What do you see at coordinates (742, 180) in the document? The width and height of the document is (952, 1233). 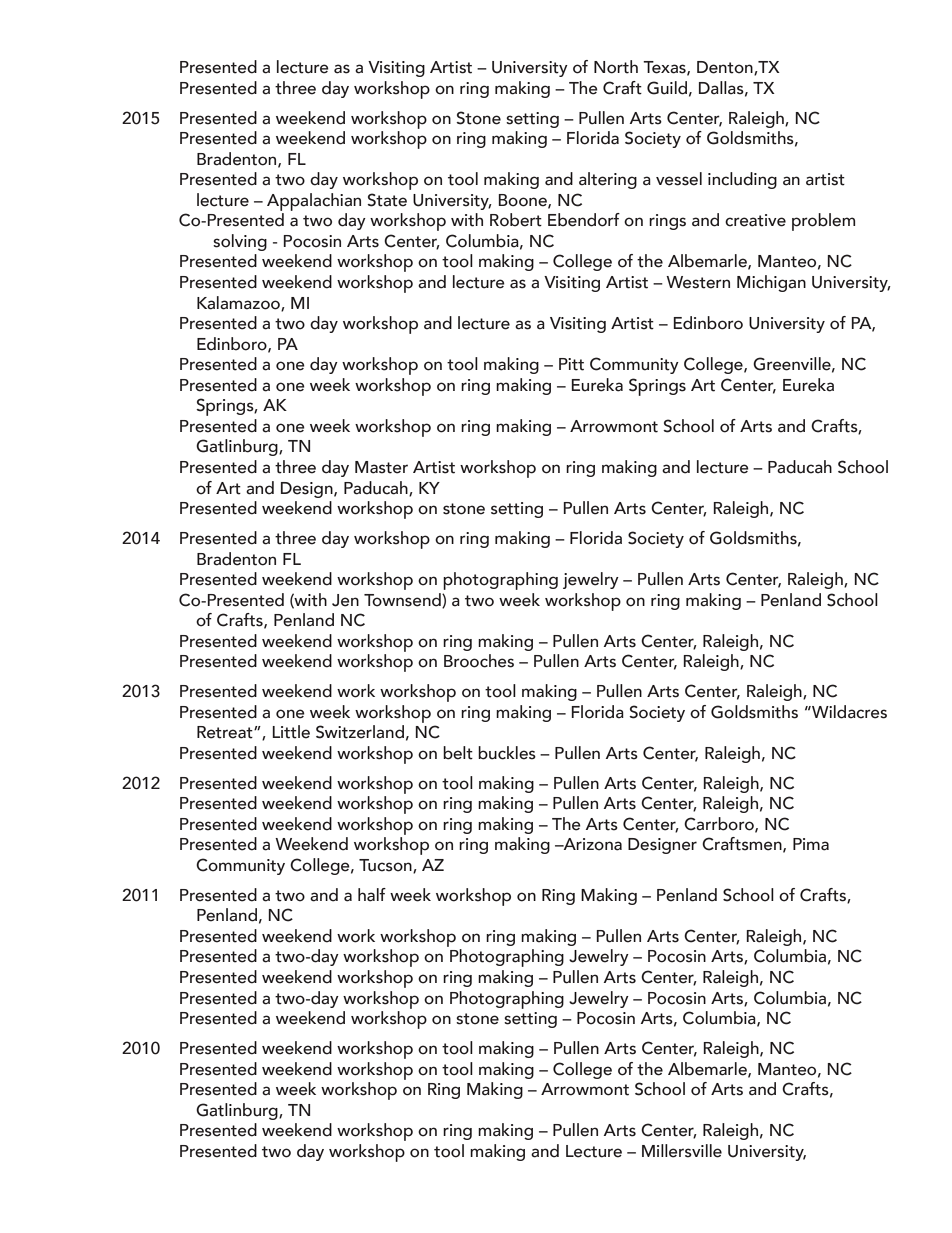 I see `including` at bounding box center [742, 180].
